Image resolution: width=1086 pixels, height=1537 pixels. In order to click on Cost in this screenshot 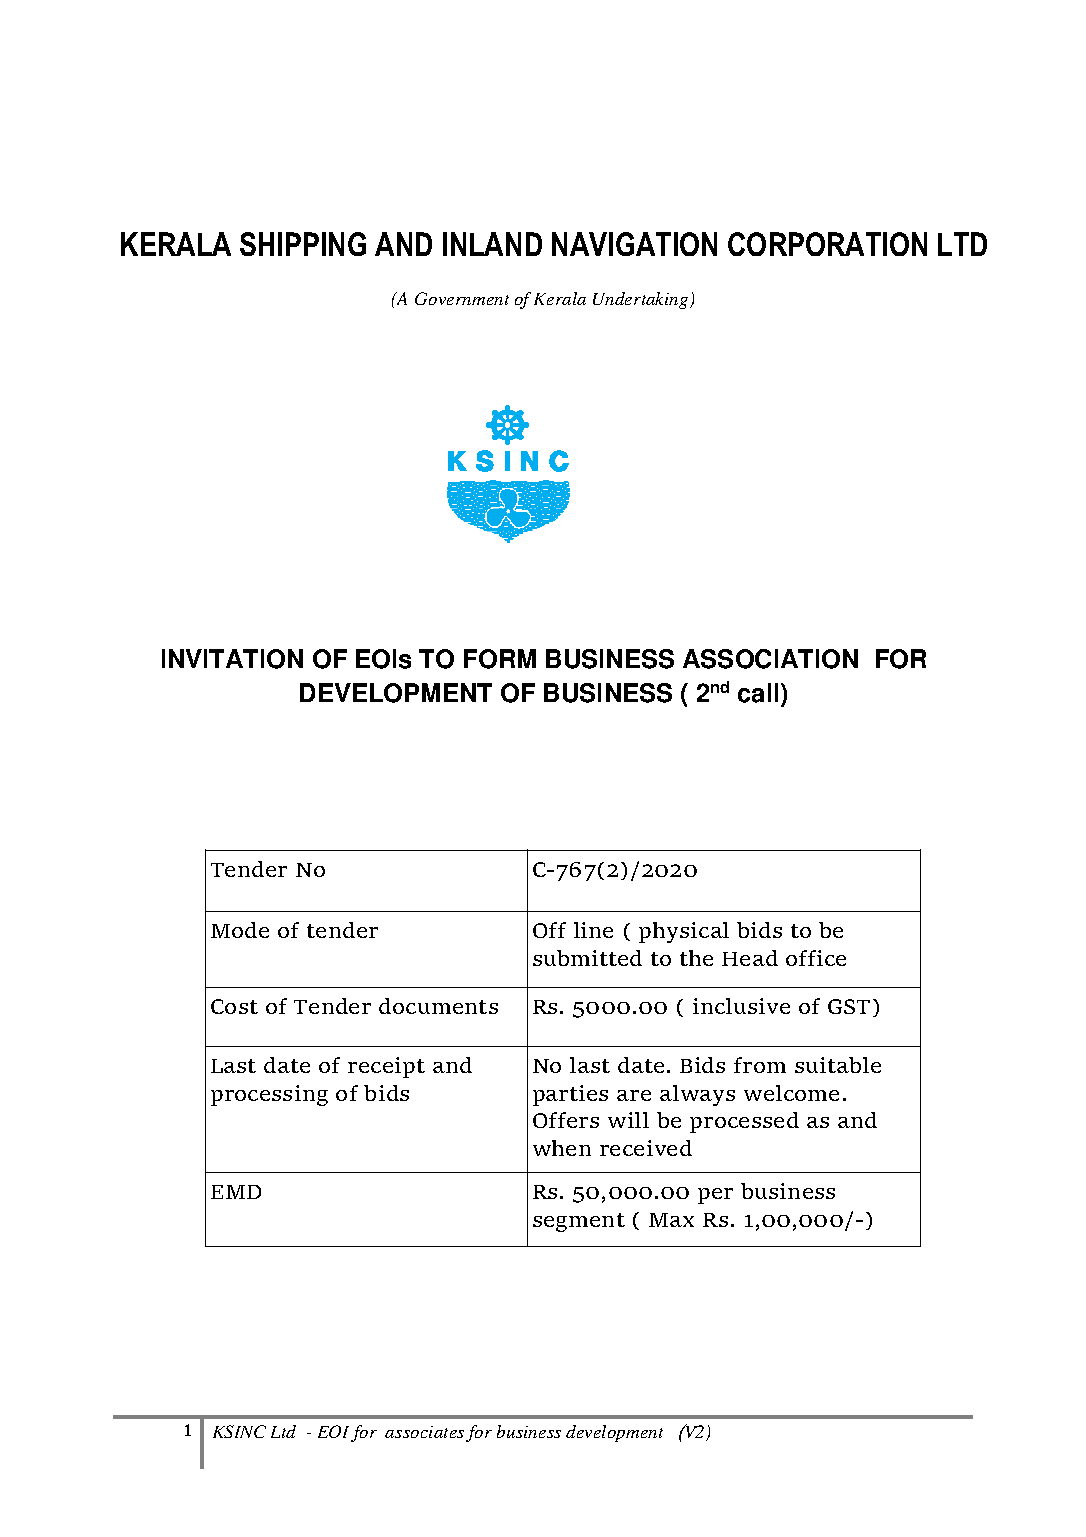, I will do `click(234, 1006)`.
